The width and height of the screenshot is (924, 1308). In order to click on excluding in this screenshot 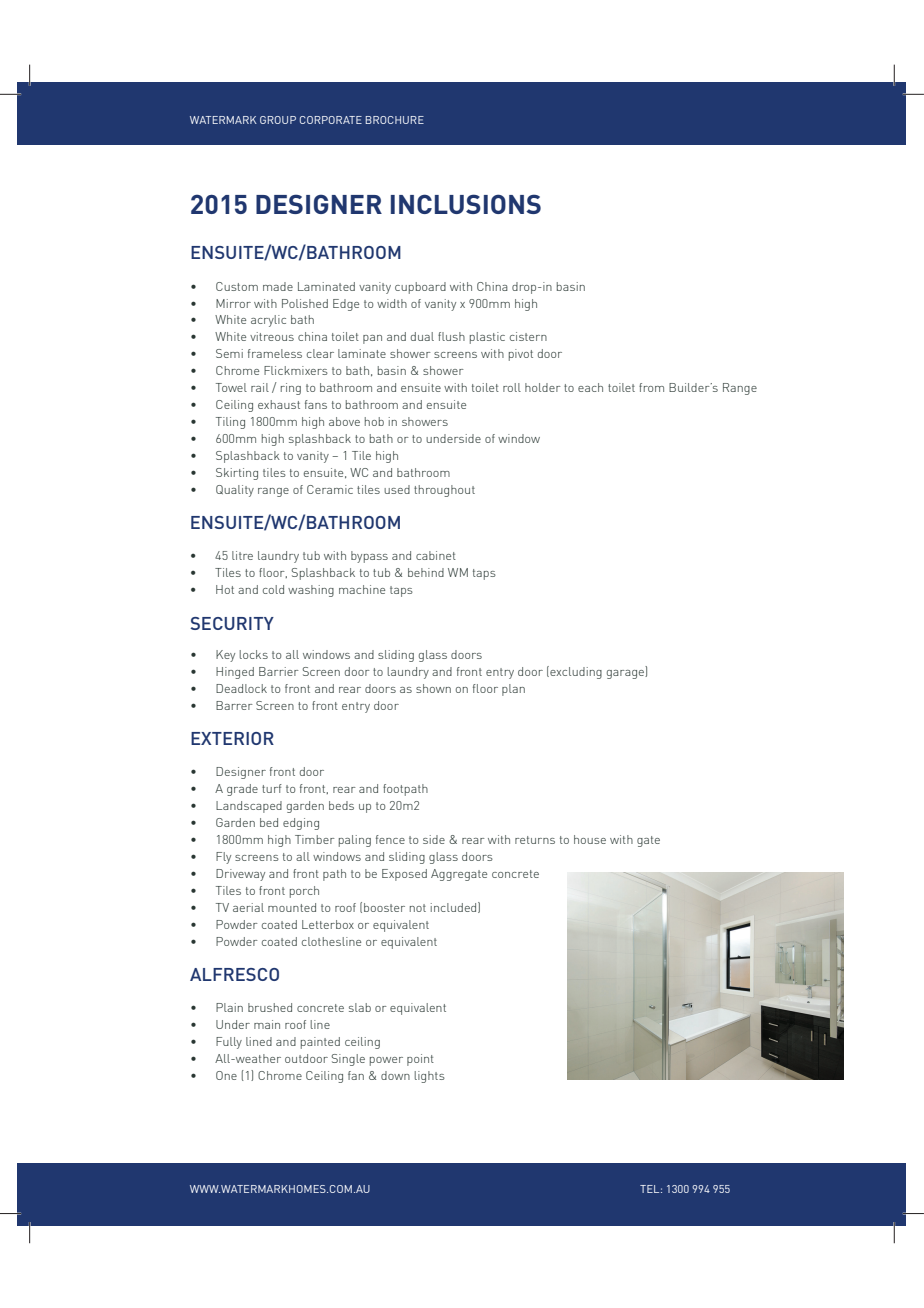, I will do `click(575, 672)`.
